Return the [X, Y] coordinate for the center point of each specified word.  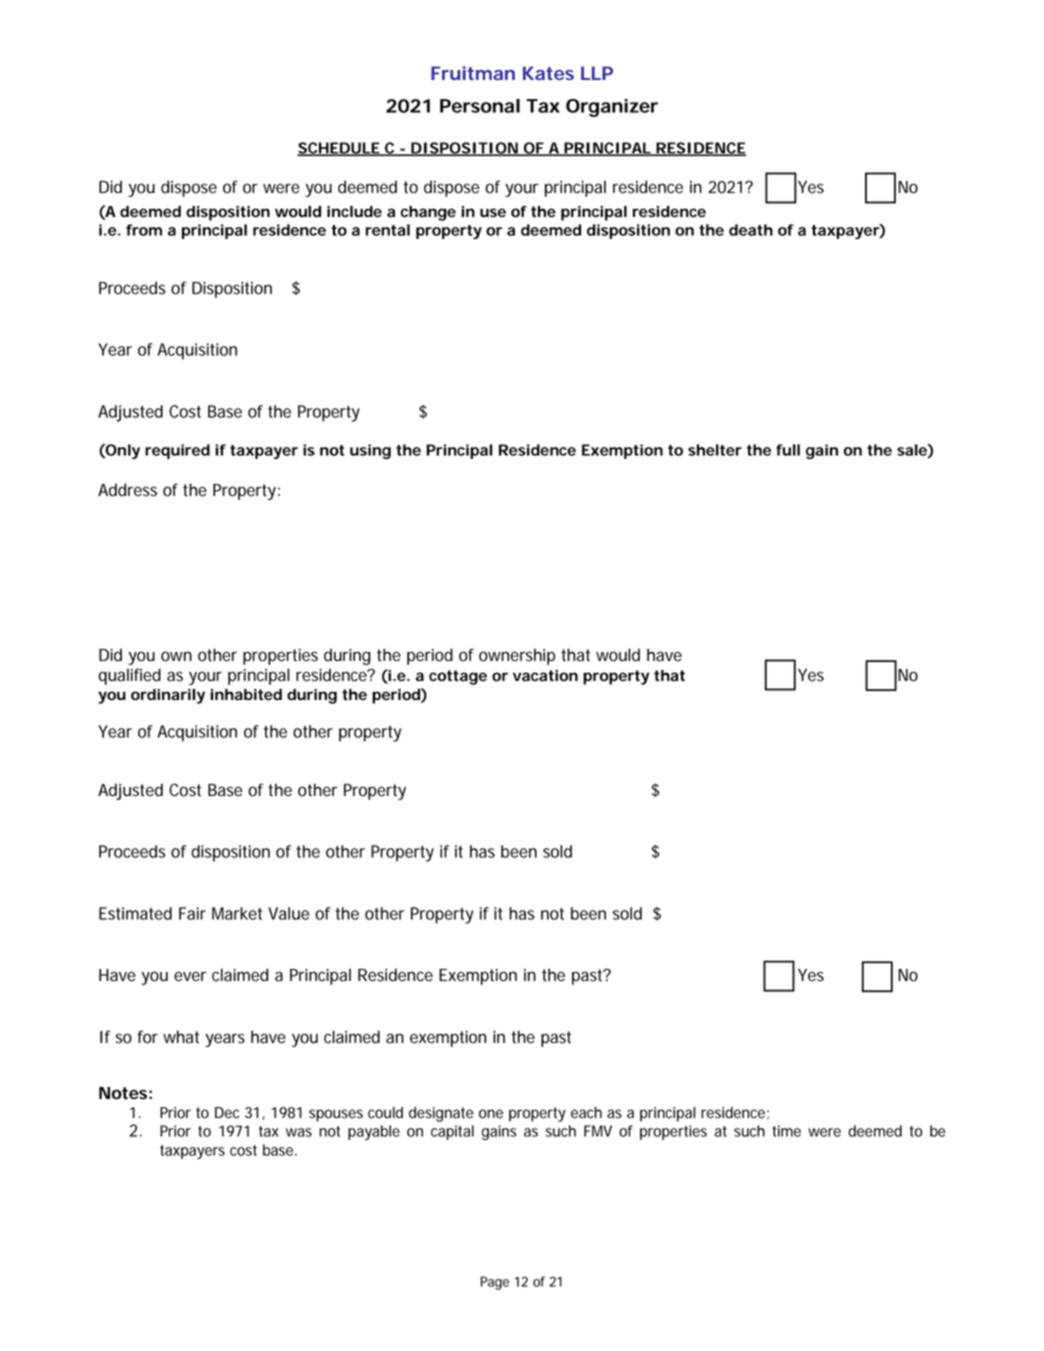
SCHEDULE [339, 149]
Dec [227, 1113]
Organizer [612, 108]
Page [495, 1283]
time [786, 1131]
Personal [480, 106]
